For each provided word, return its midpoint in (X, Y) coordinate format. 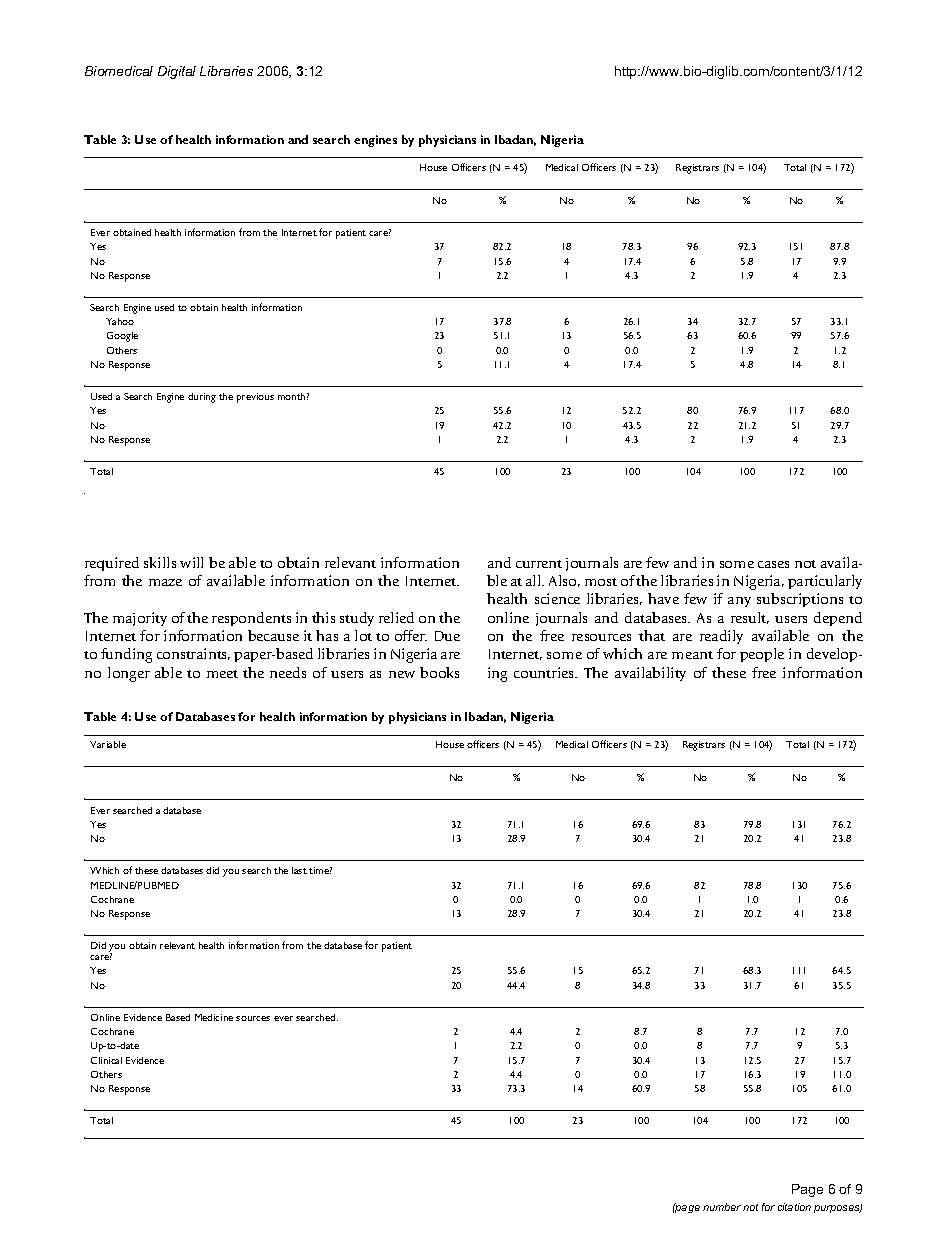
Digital (177, 72)
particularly (825, 582)
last (299, 870)
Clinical (106, 1060)
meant (692, 655)
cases (773, 564)
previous (255, 398)
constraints (193, 654)
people (762, 655)
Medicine (214, 1017)
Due (447, 636)
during (202, 398)
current (539, 564)
